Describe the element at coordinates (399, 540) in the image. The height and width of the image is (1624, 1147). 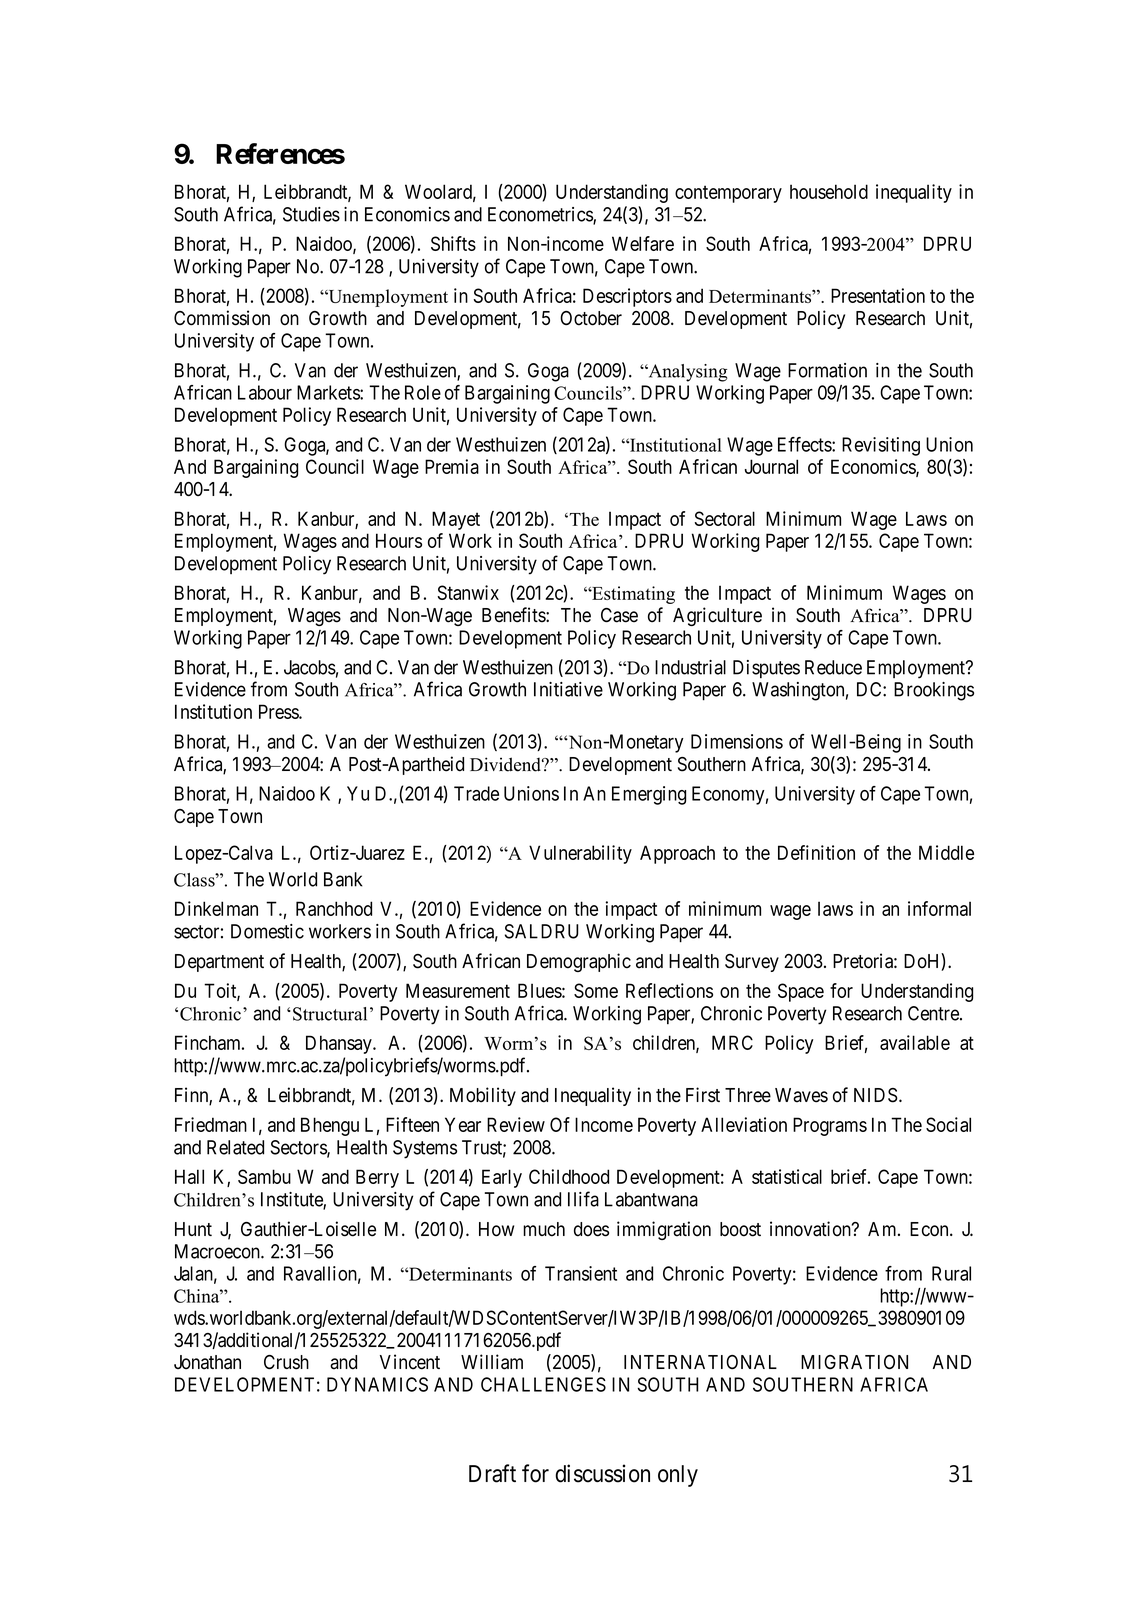
I see `Hours` at that location.
